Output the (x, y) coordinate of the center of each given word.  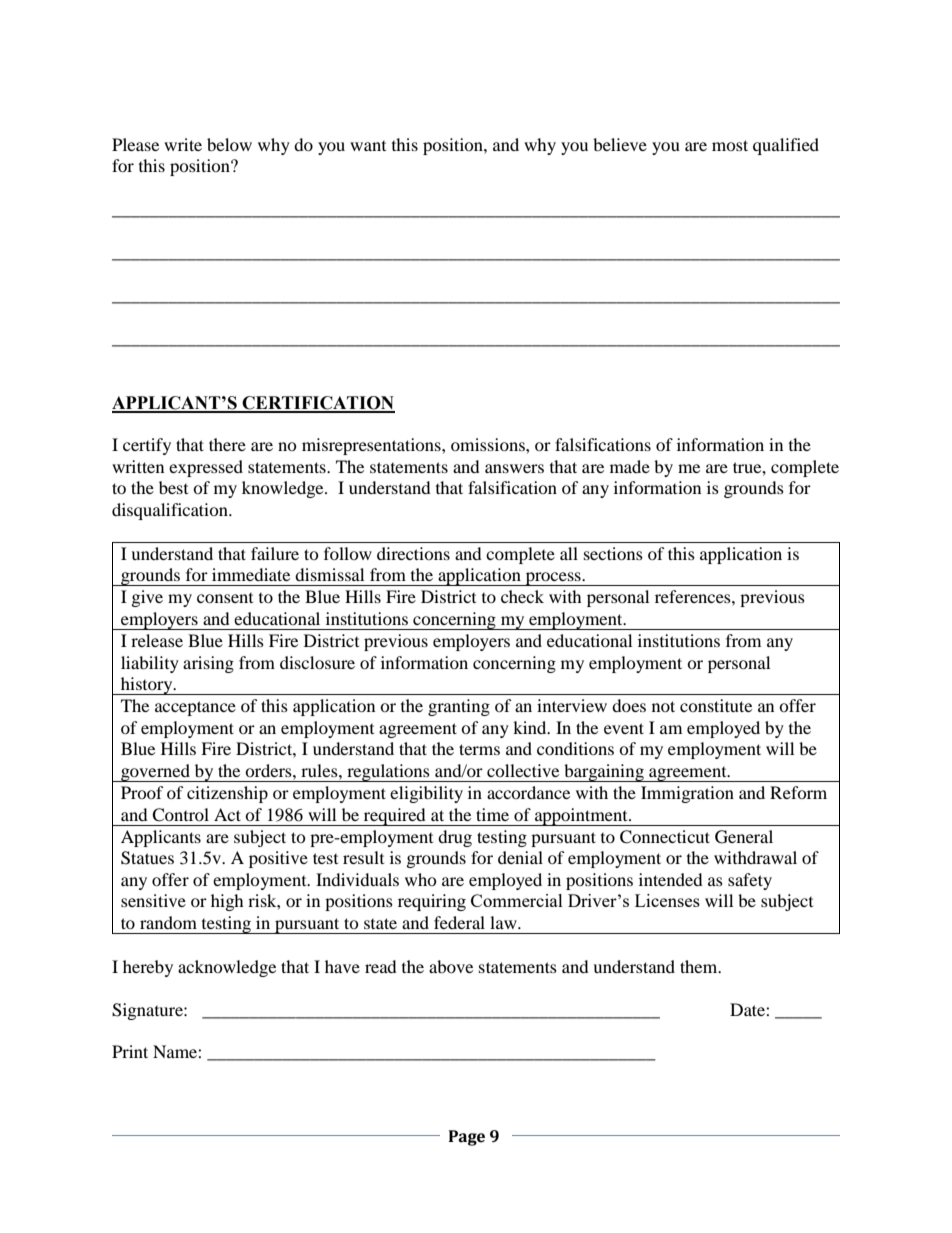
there (227, 444)
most (730, 145)
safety (750, 881)
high (227, 902)
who (421, 879)
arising (208, 664)
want (368, 146)
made (630, 466)
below (229, 144)
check (522, 596)
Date (748, 1009)
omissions (489, 444)
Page (467, 1138)
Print (130, 1051)
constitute (716, 705)
